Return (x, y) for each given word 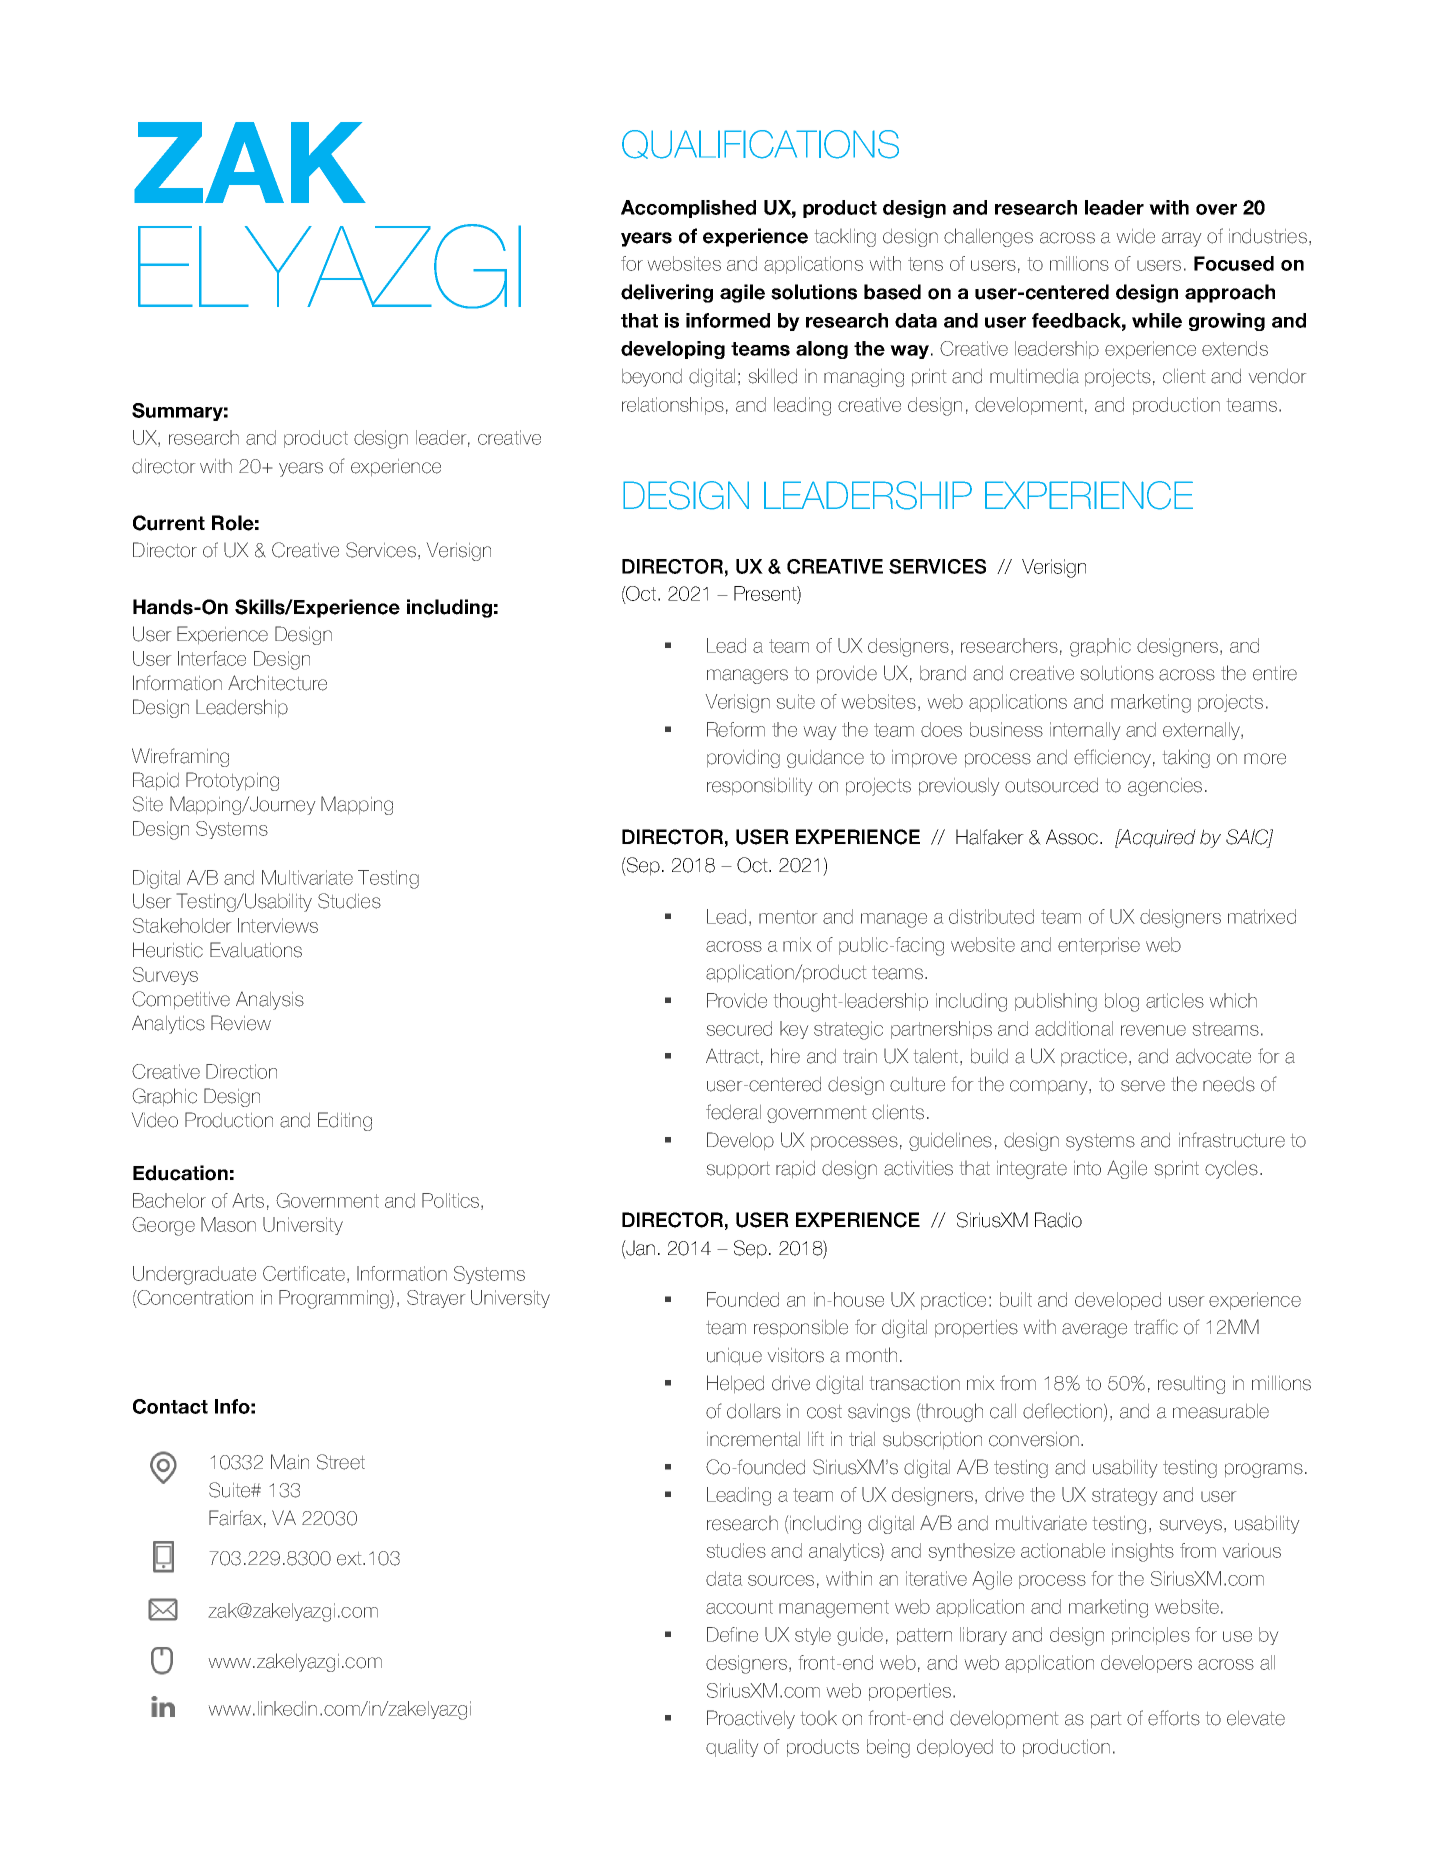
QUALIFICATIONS (760, 144)
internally (1085, 731)
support (738, 1170)
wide (1136, 236)
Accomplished (688, 209)
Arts (248, 1200)
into (1087, 1168)
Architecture (277, 683)
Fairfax (235, 1518)
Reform (736, 729)
